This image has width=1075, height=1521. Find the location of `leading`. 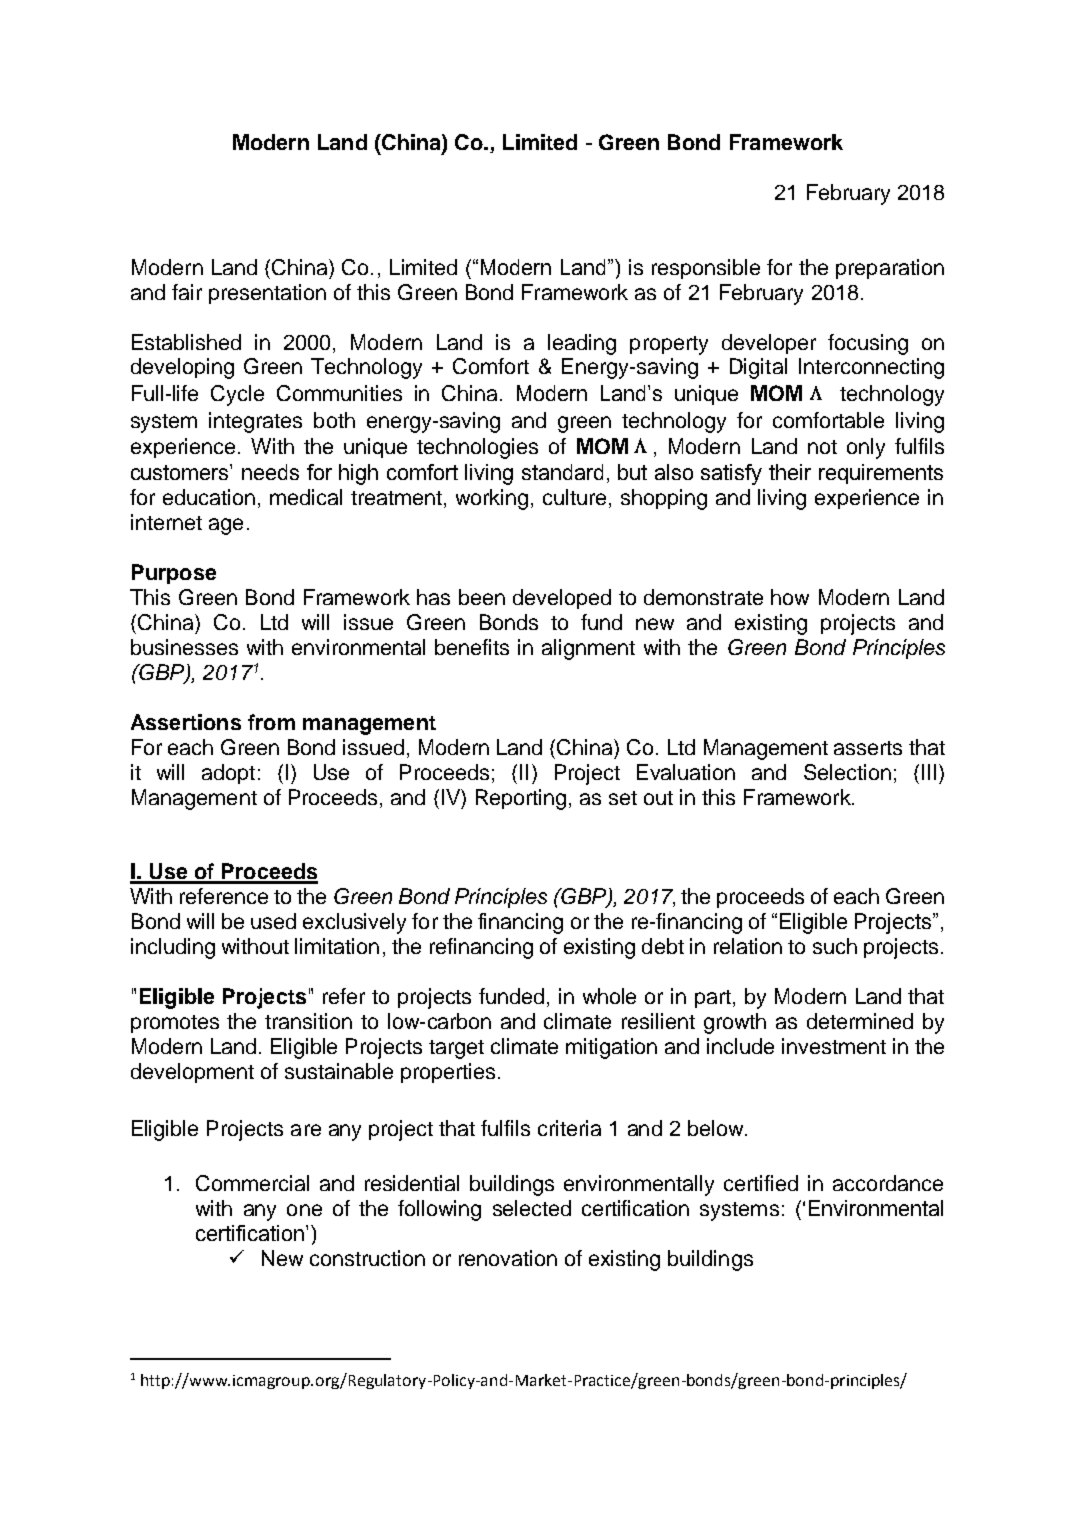

leading is located at coordinates (582, 344).
